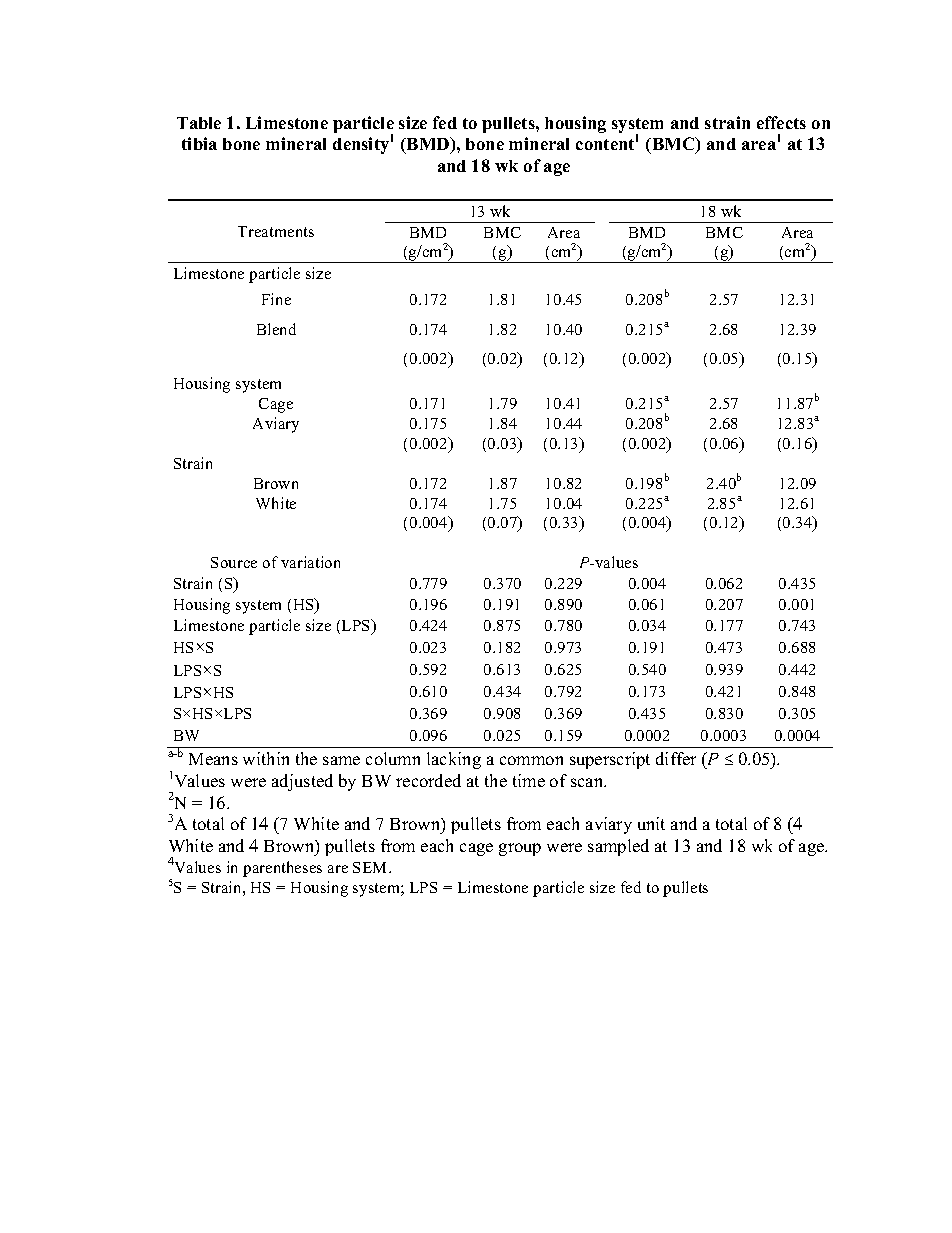 The image size is (952, 1233). I want to click on differ, so click(676, 758).
